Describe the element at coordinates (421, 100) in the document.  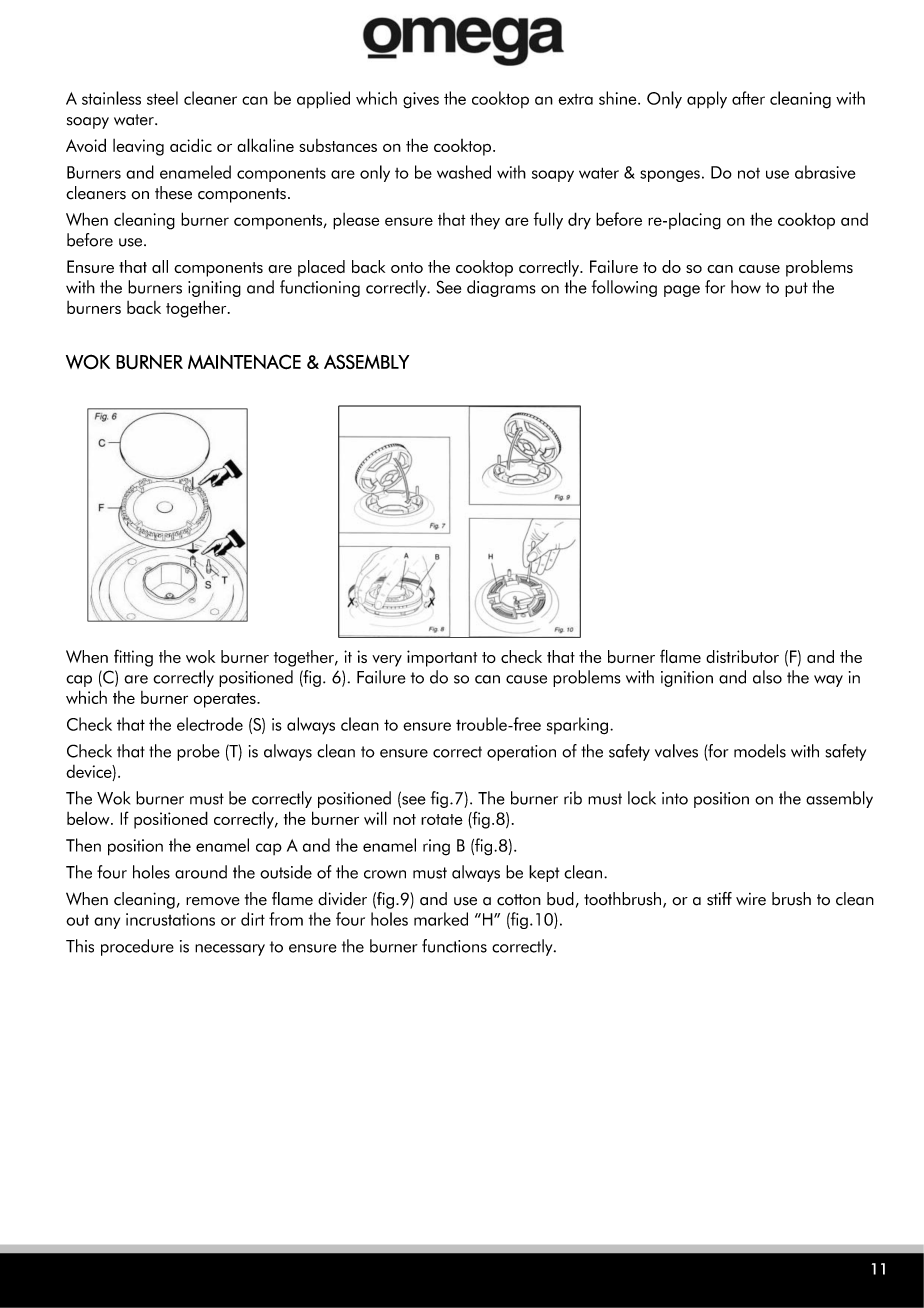
I see `gives` at that location.
